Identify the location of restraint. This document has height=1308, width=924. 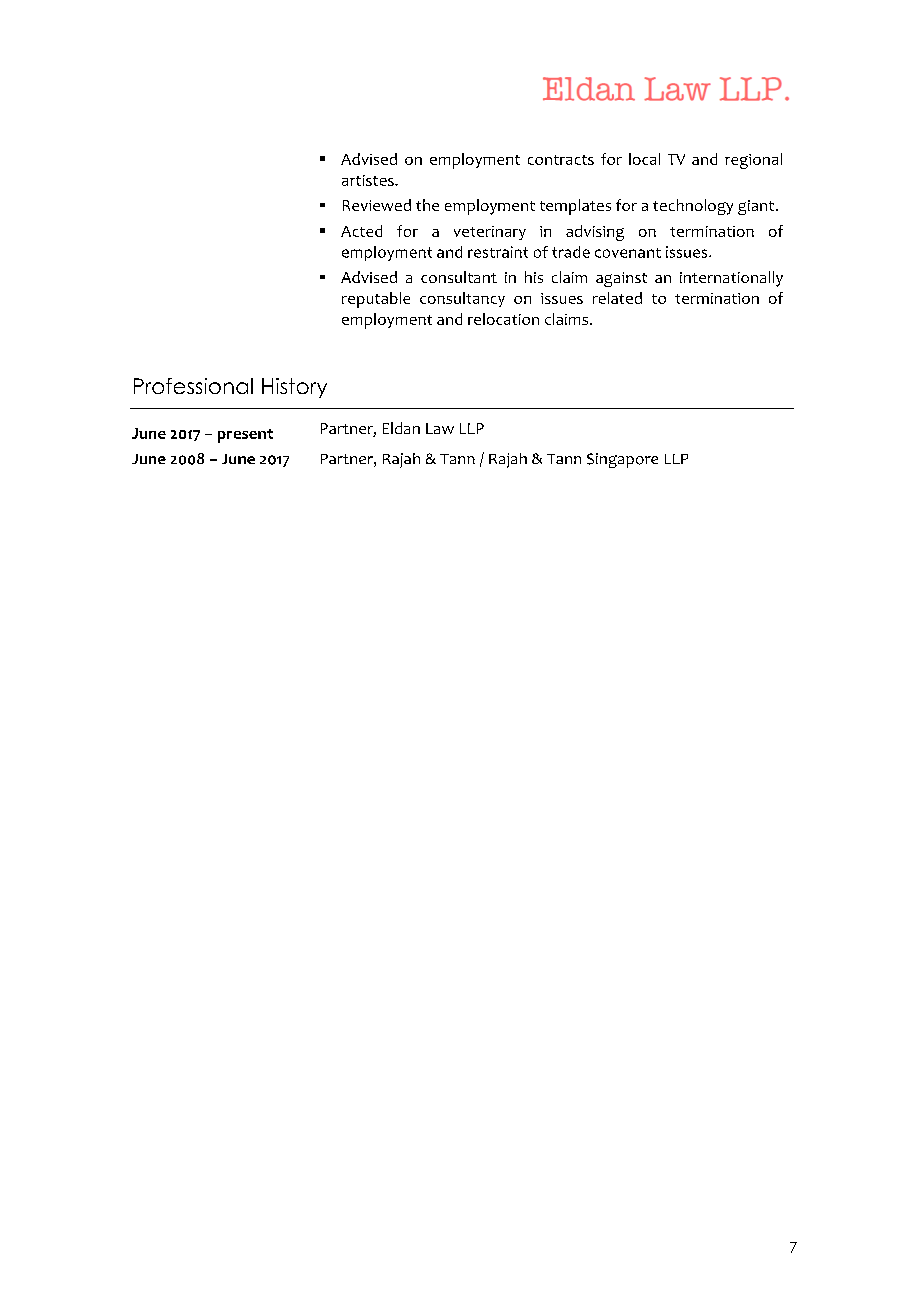
(498, 252).
